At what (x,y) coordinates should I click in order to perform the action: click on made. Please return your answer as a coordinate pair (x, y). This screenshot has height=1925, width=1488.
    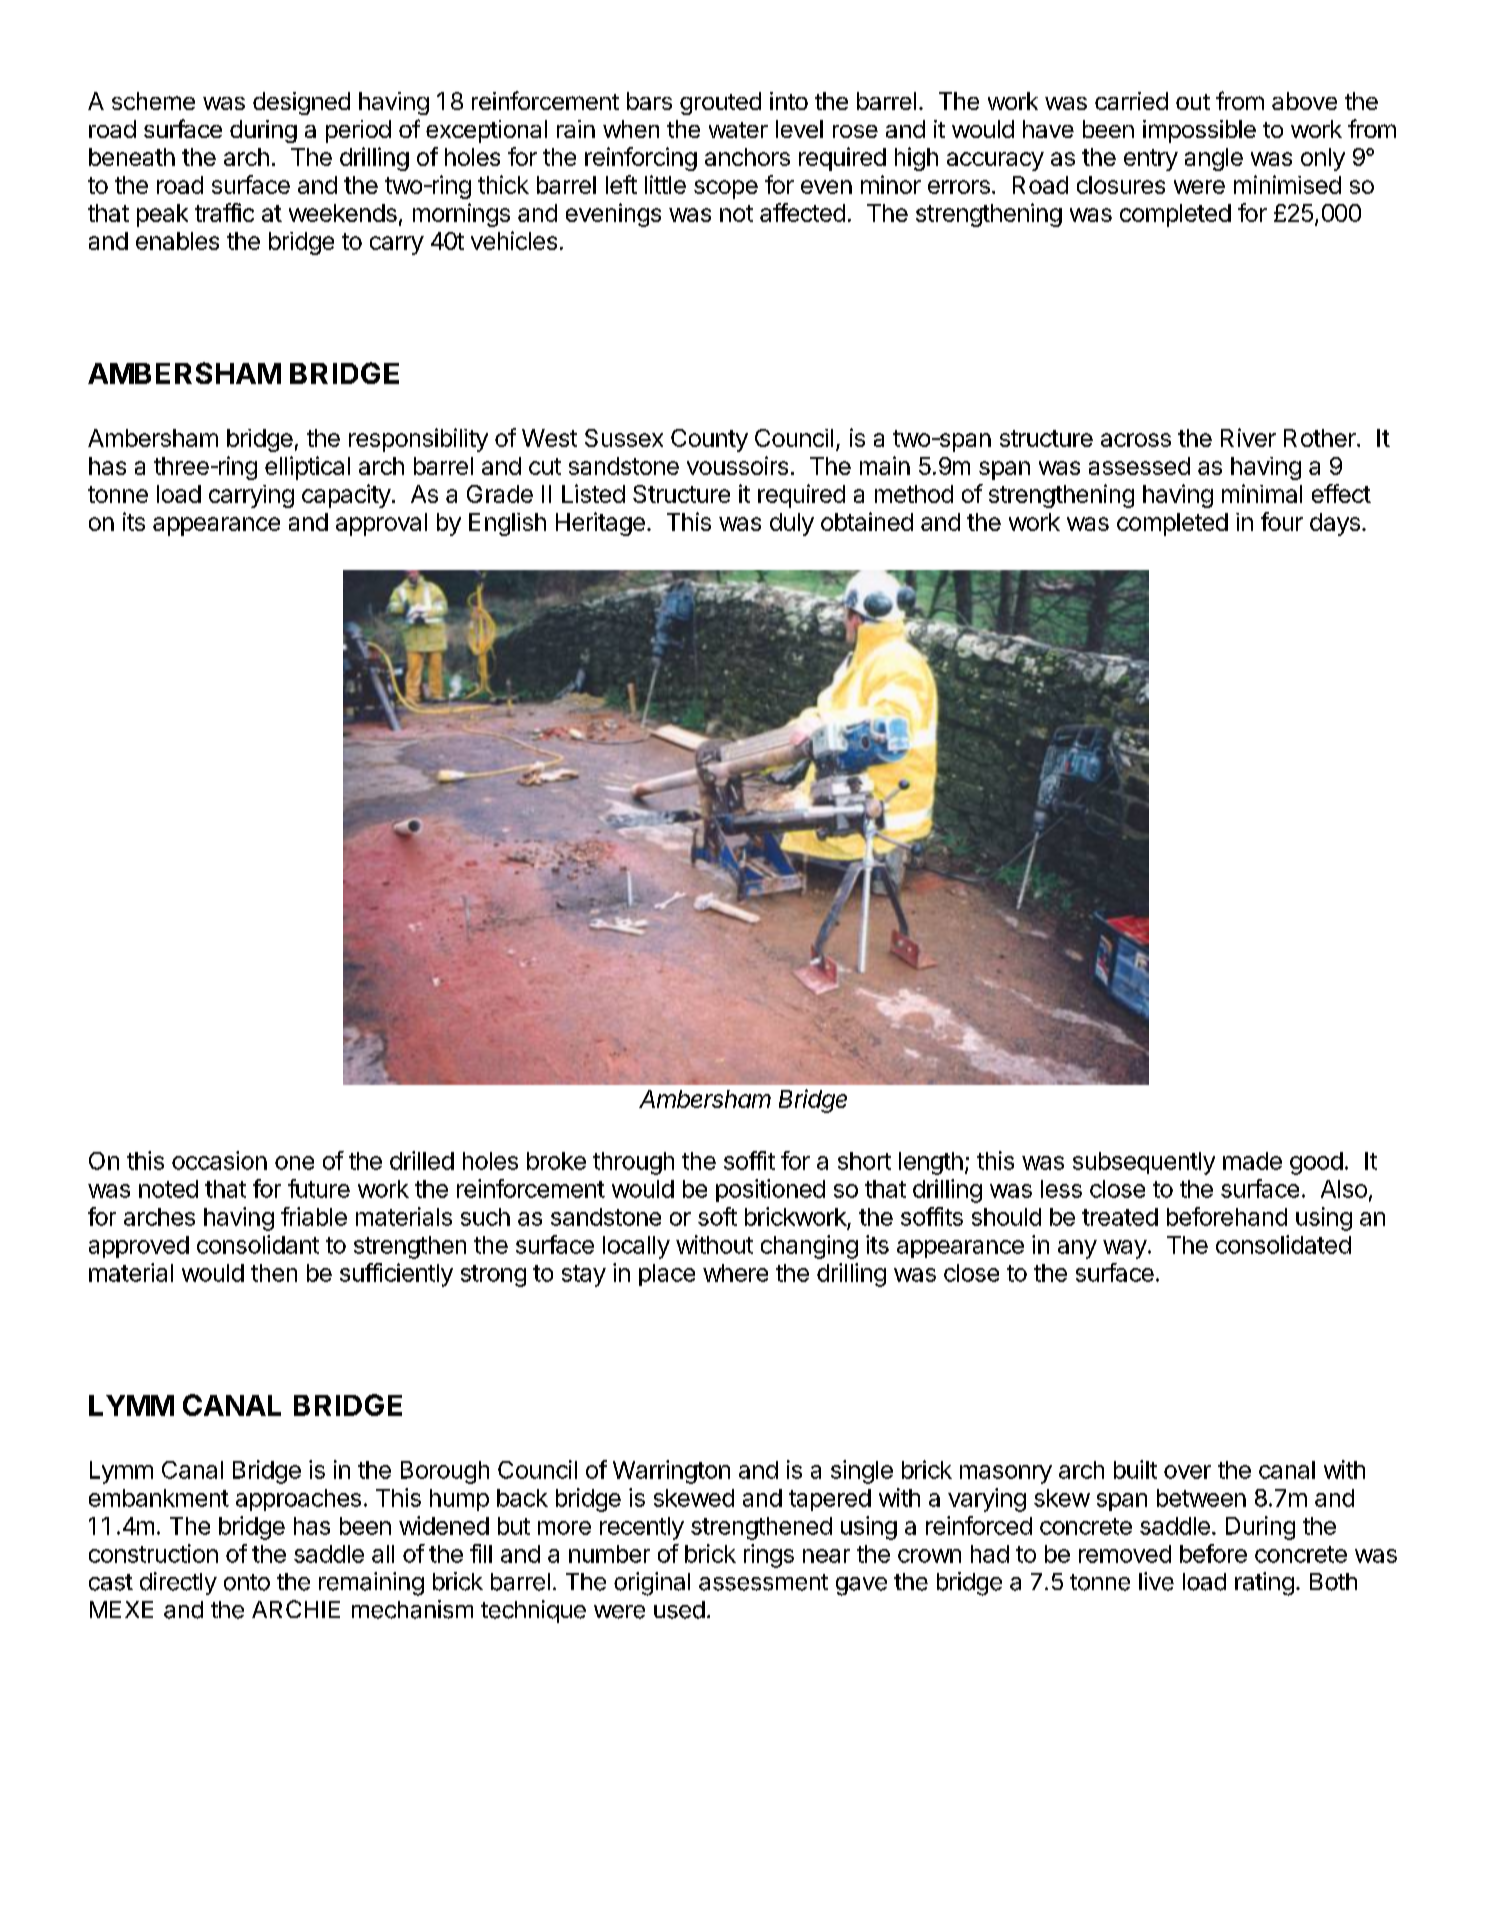
    Looking at the image, I should click on (1252, 1161).
